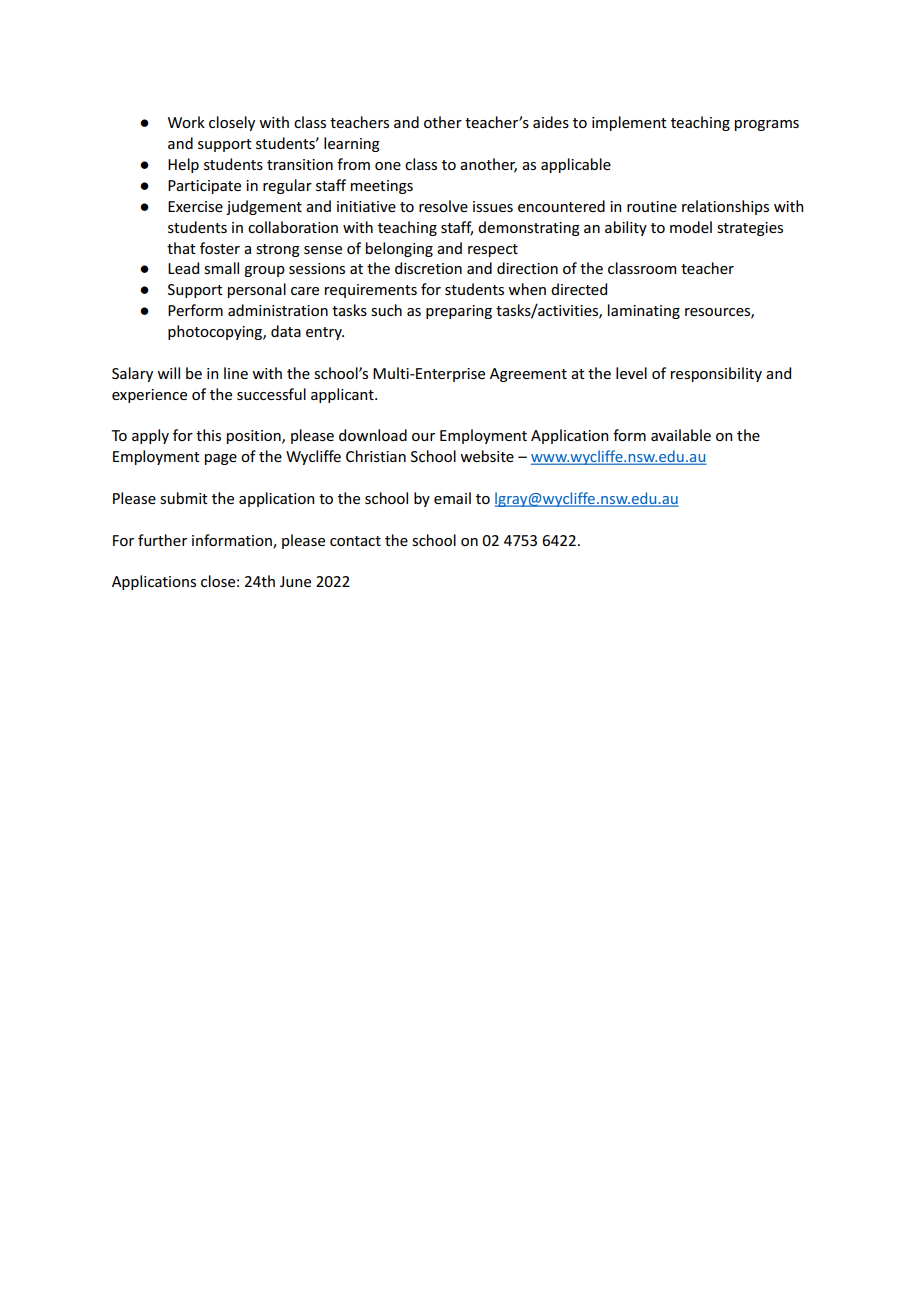  What do you see at coordinates (452, 498) in the image?
I see `email` at bounding box center [452, 498].
